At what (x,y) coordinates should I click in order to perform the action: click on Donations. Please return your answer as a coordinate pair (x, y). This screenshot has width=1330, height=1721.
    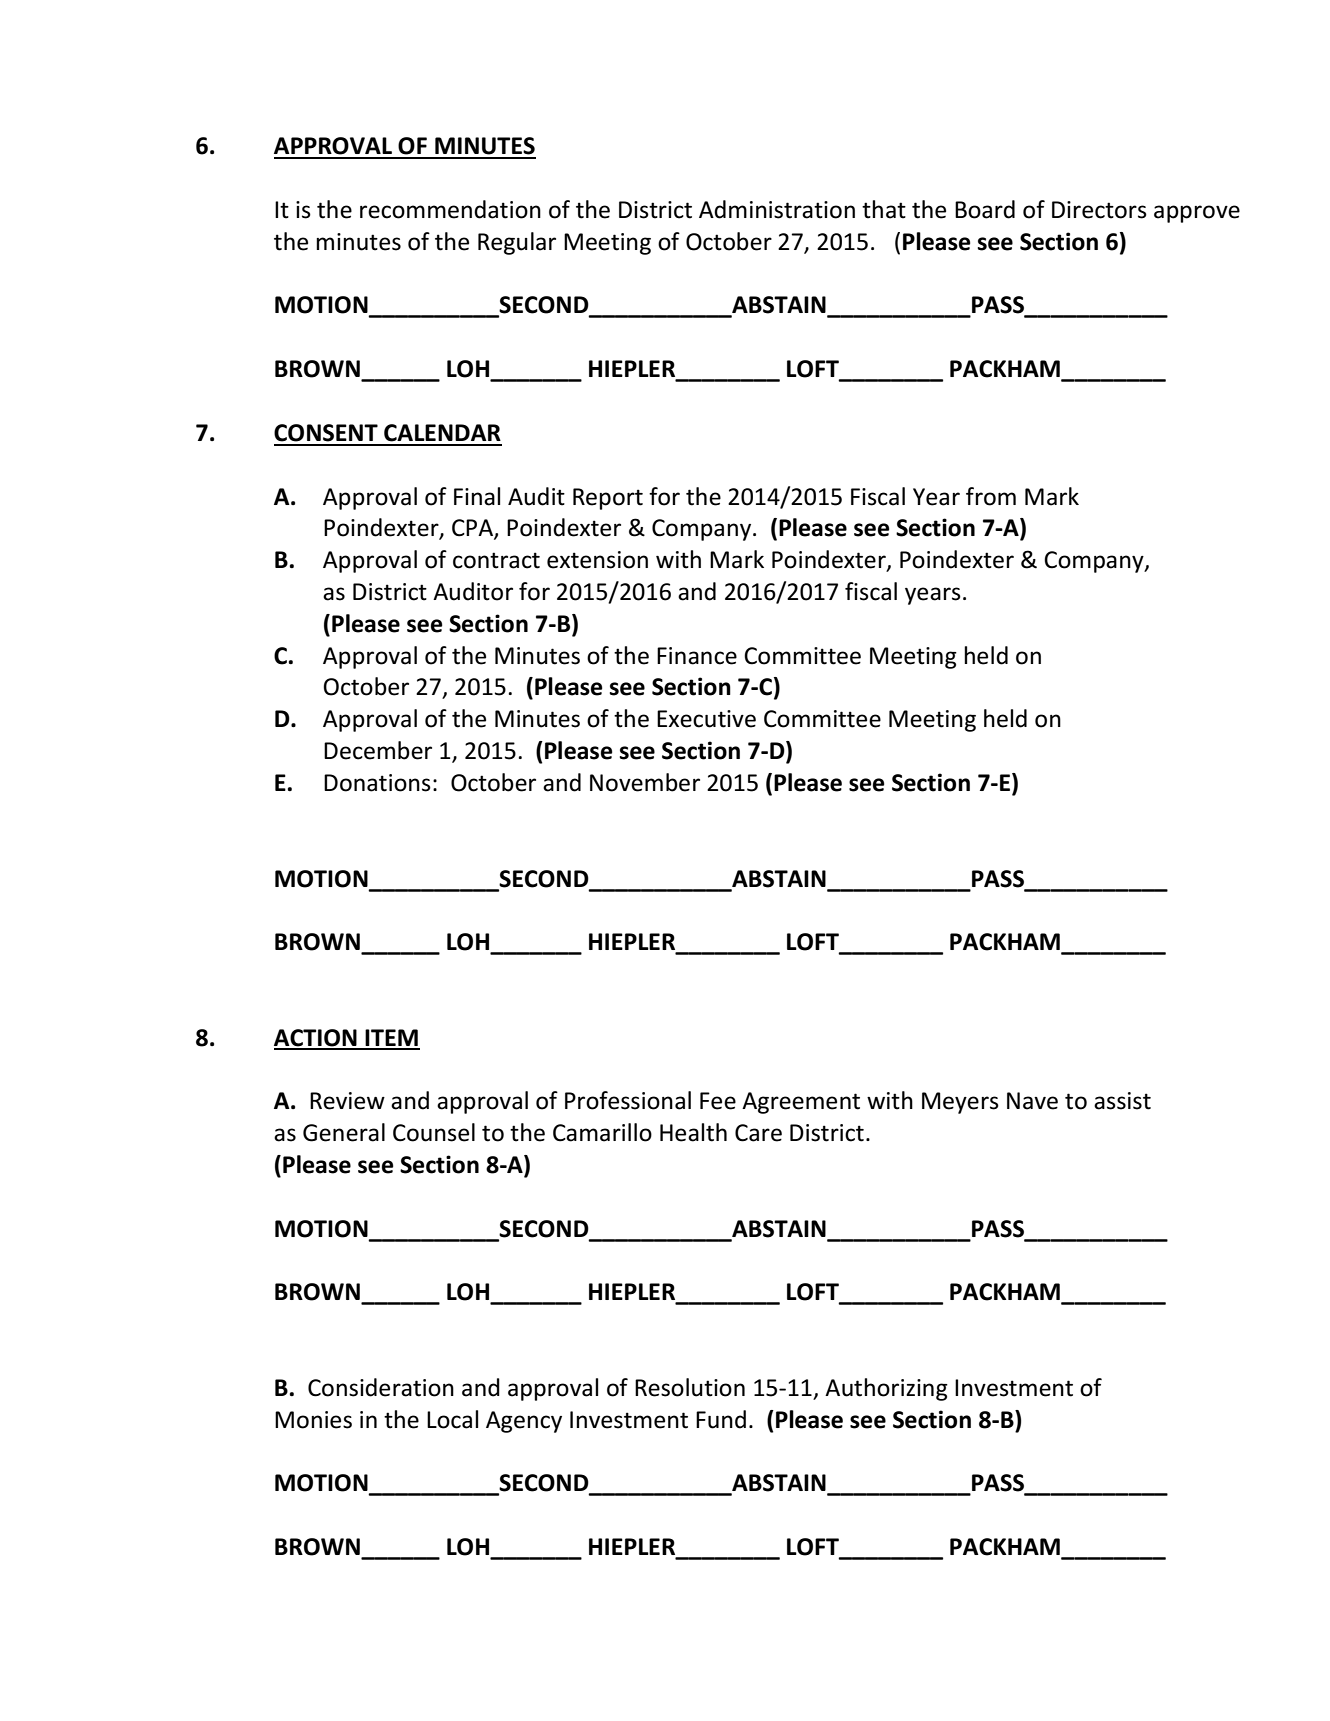
    Looking at the image, I should click on (377, 783).
